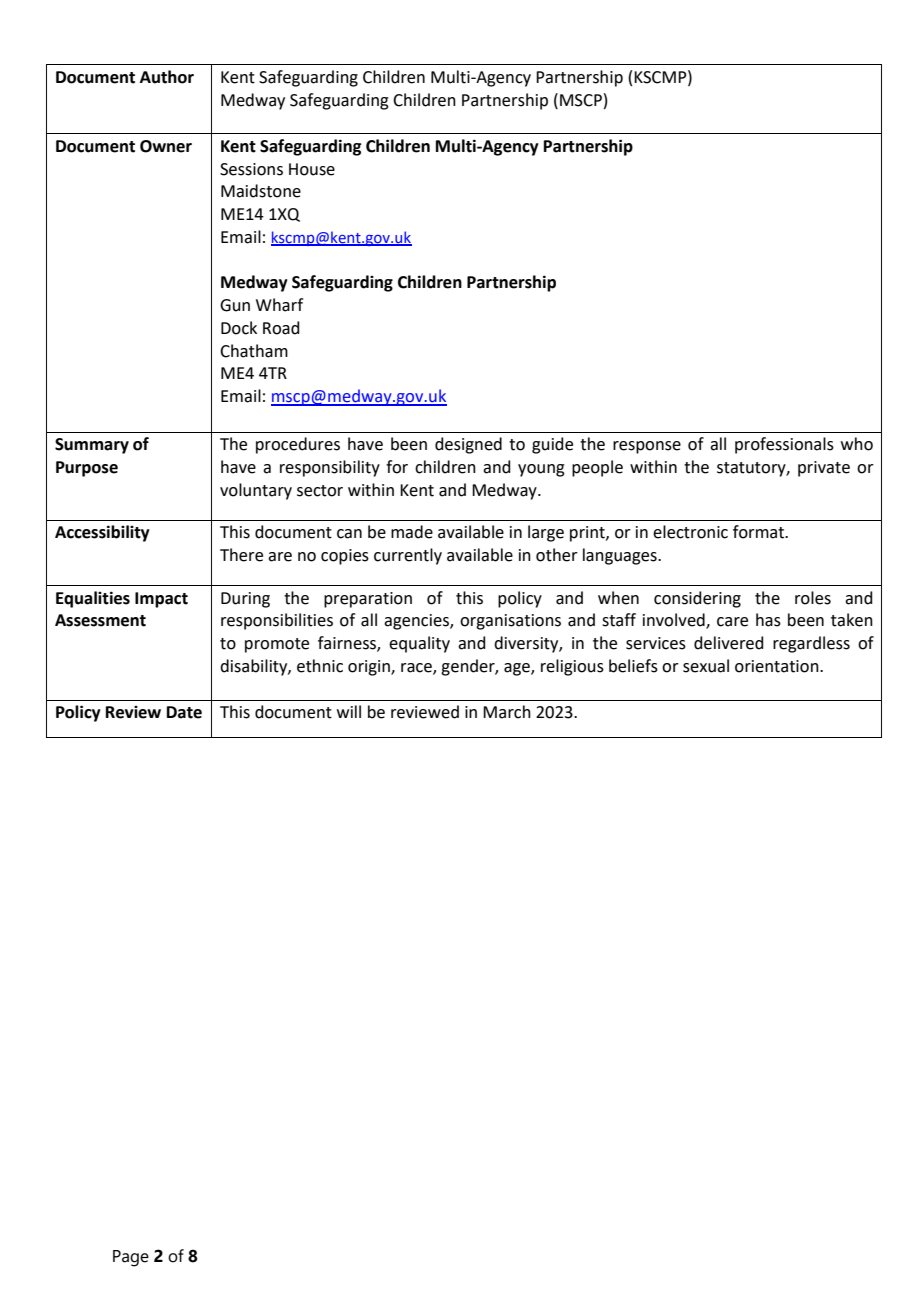 The width and height of the screenshot is (924, 1308). Describe the element at coordinates (706, 666) in the screenshot. I see `sexual` at that location.
